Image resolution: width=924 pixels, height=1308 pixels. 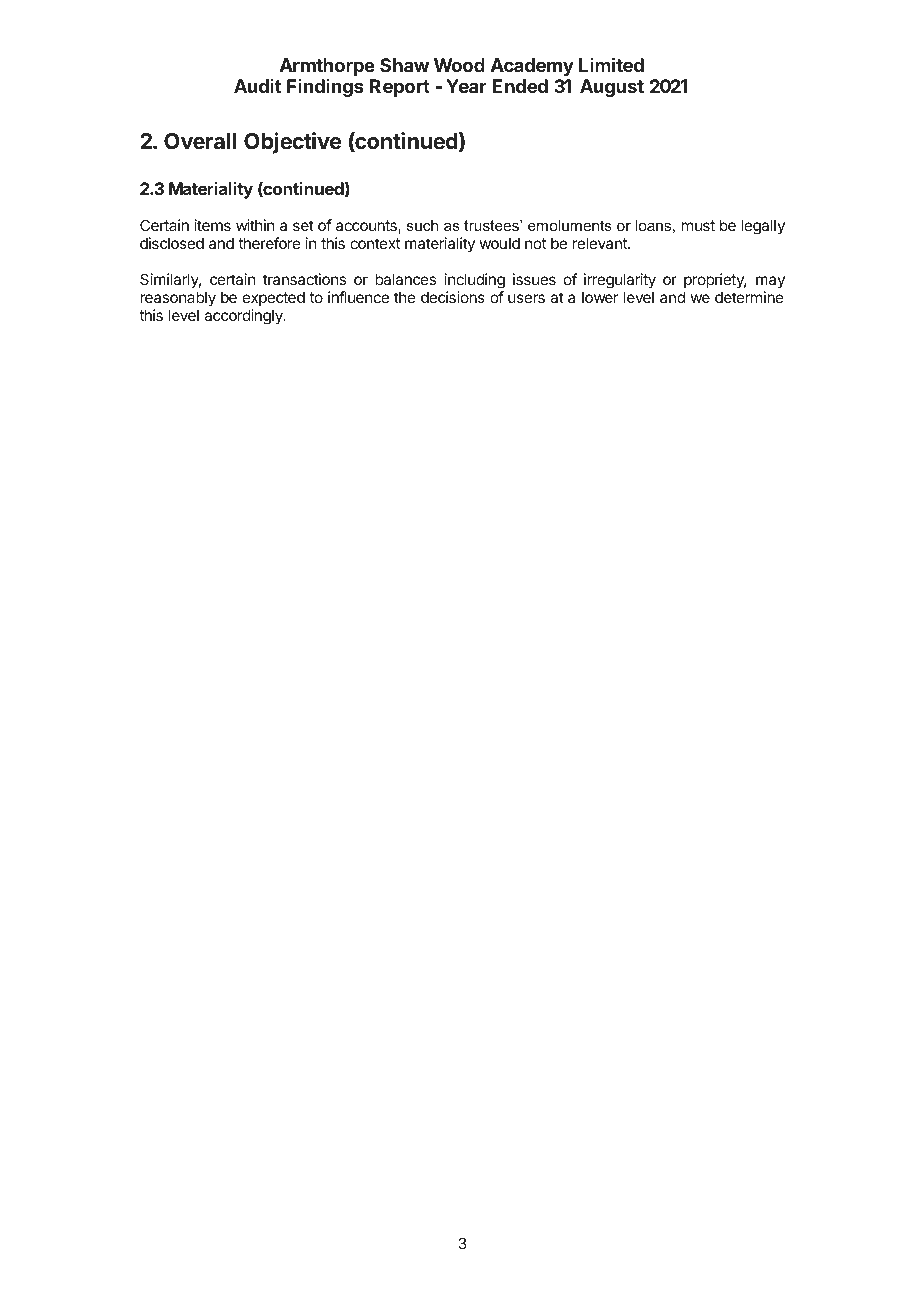 What do you see at coordinates (255, 225) in the document?
I see `within` at bounding box center [255, 225].
